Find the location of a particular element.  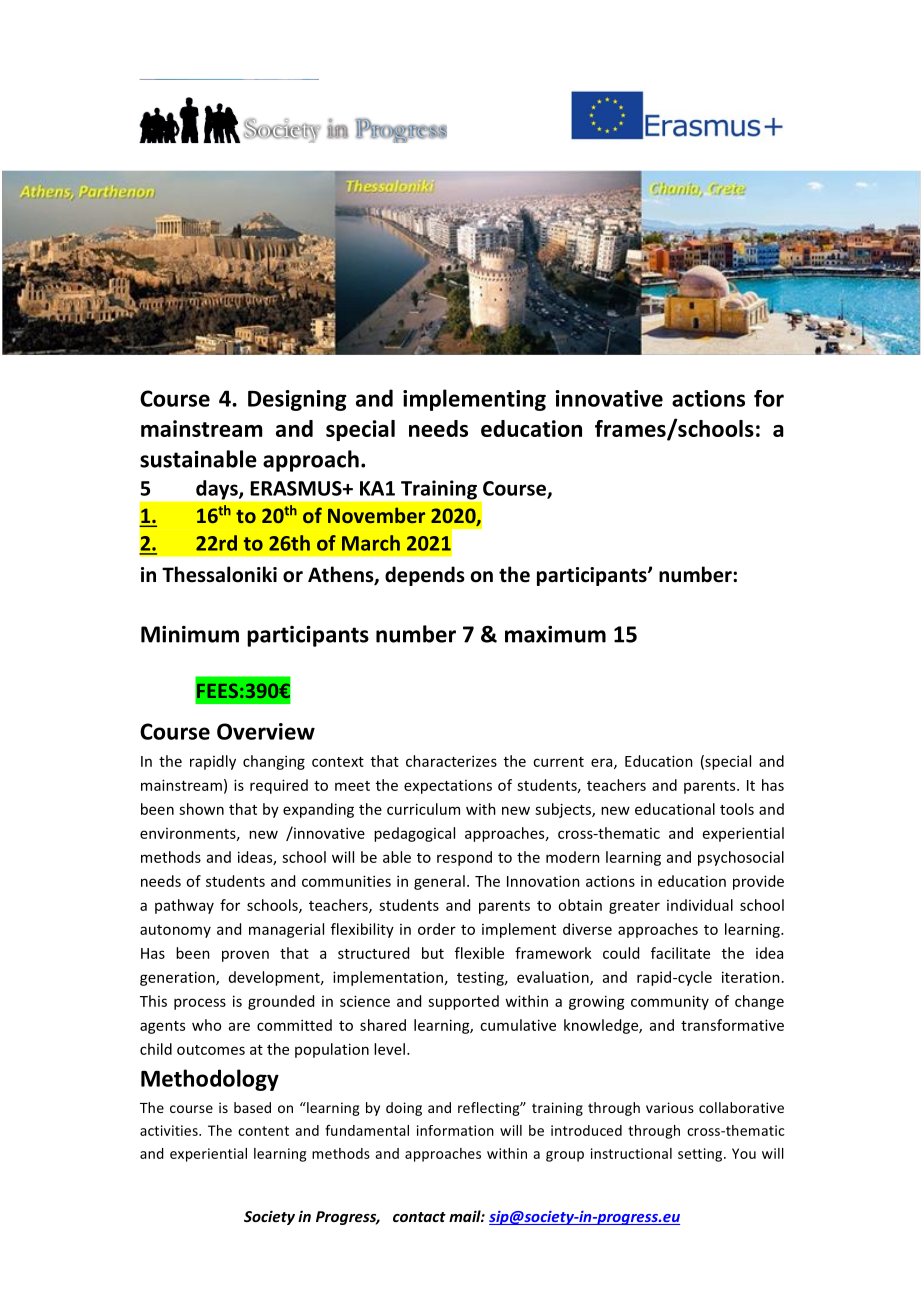

Designing is located at coordinates (297, 400).
